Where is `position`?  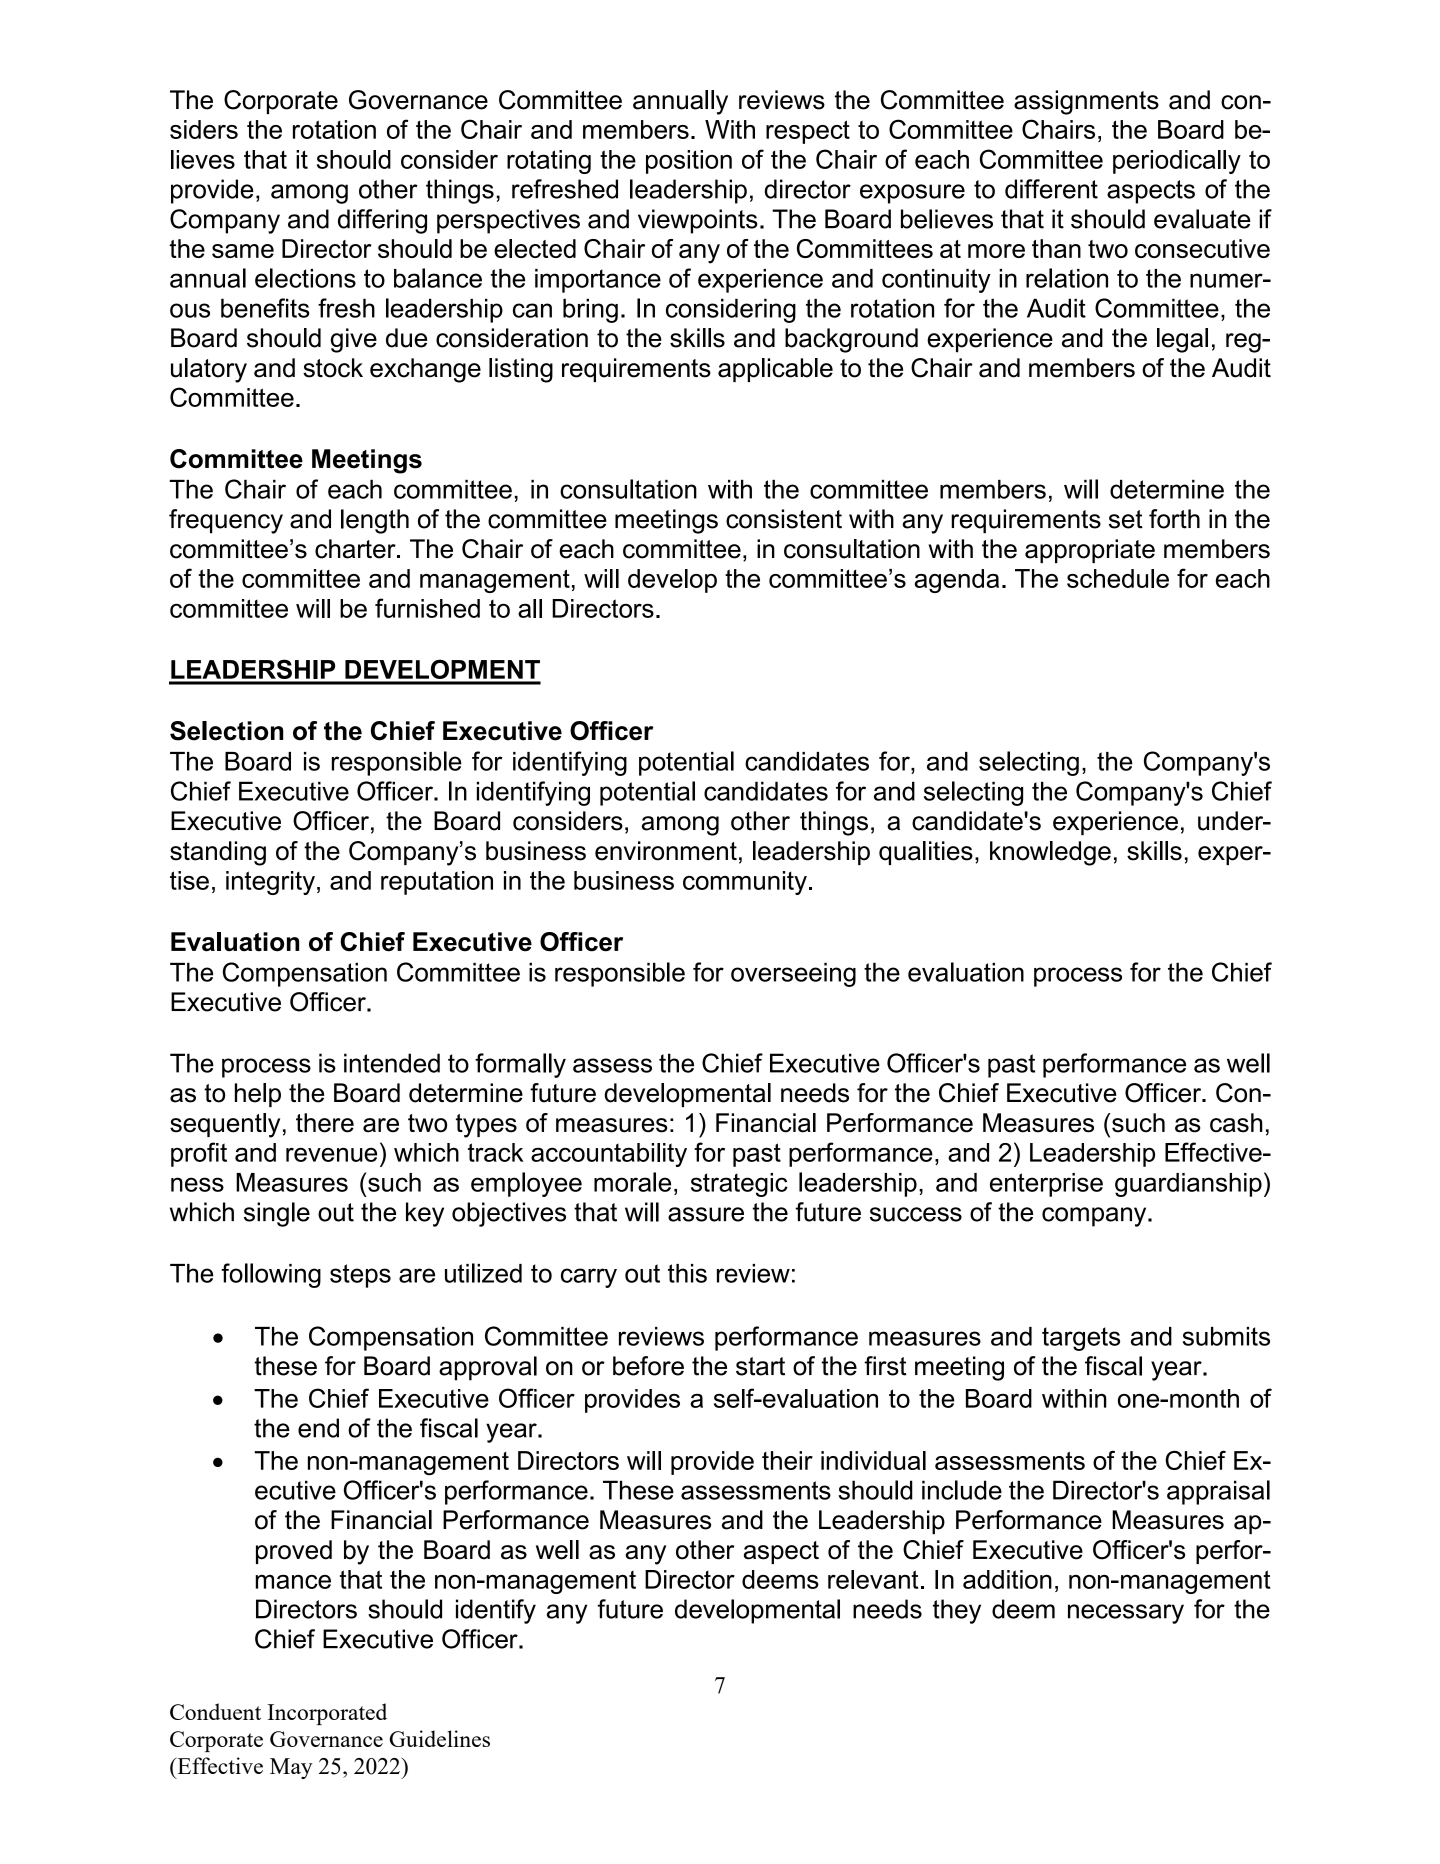 position is located at coordinates (689, 162).
